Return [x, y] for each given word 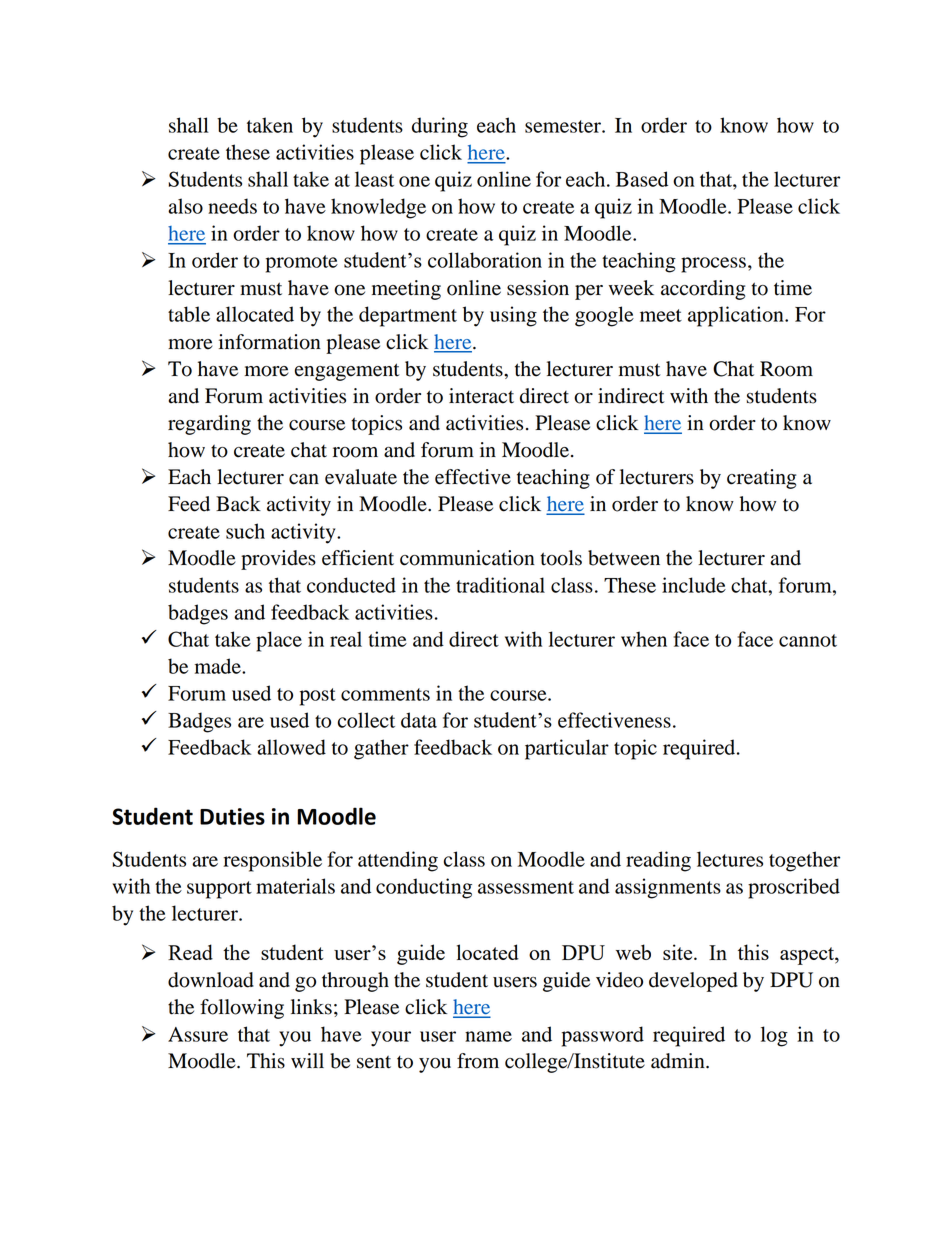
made [219, 666]
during [440, 127]
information [270, 342]
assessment [526, 887]
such [245, 531]
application [737, 316]
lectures [730, 859]
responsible [272, 861]
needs [232, 206]
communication [467, 558]
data [419, 720]
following [242, 1009]
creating [761, 479]
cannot [808, 640]
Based [642, 179]
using [513, 316]
